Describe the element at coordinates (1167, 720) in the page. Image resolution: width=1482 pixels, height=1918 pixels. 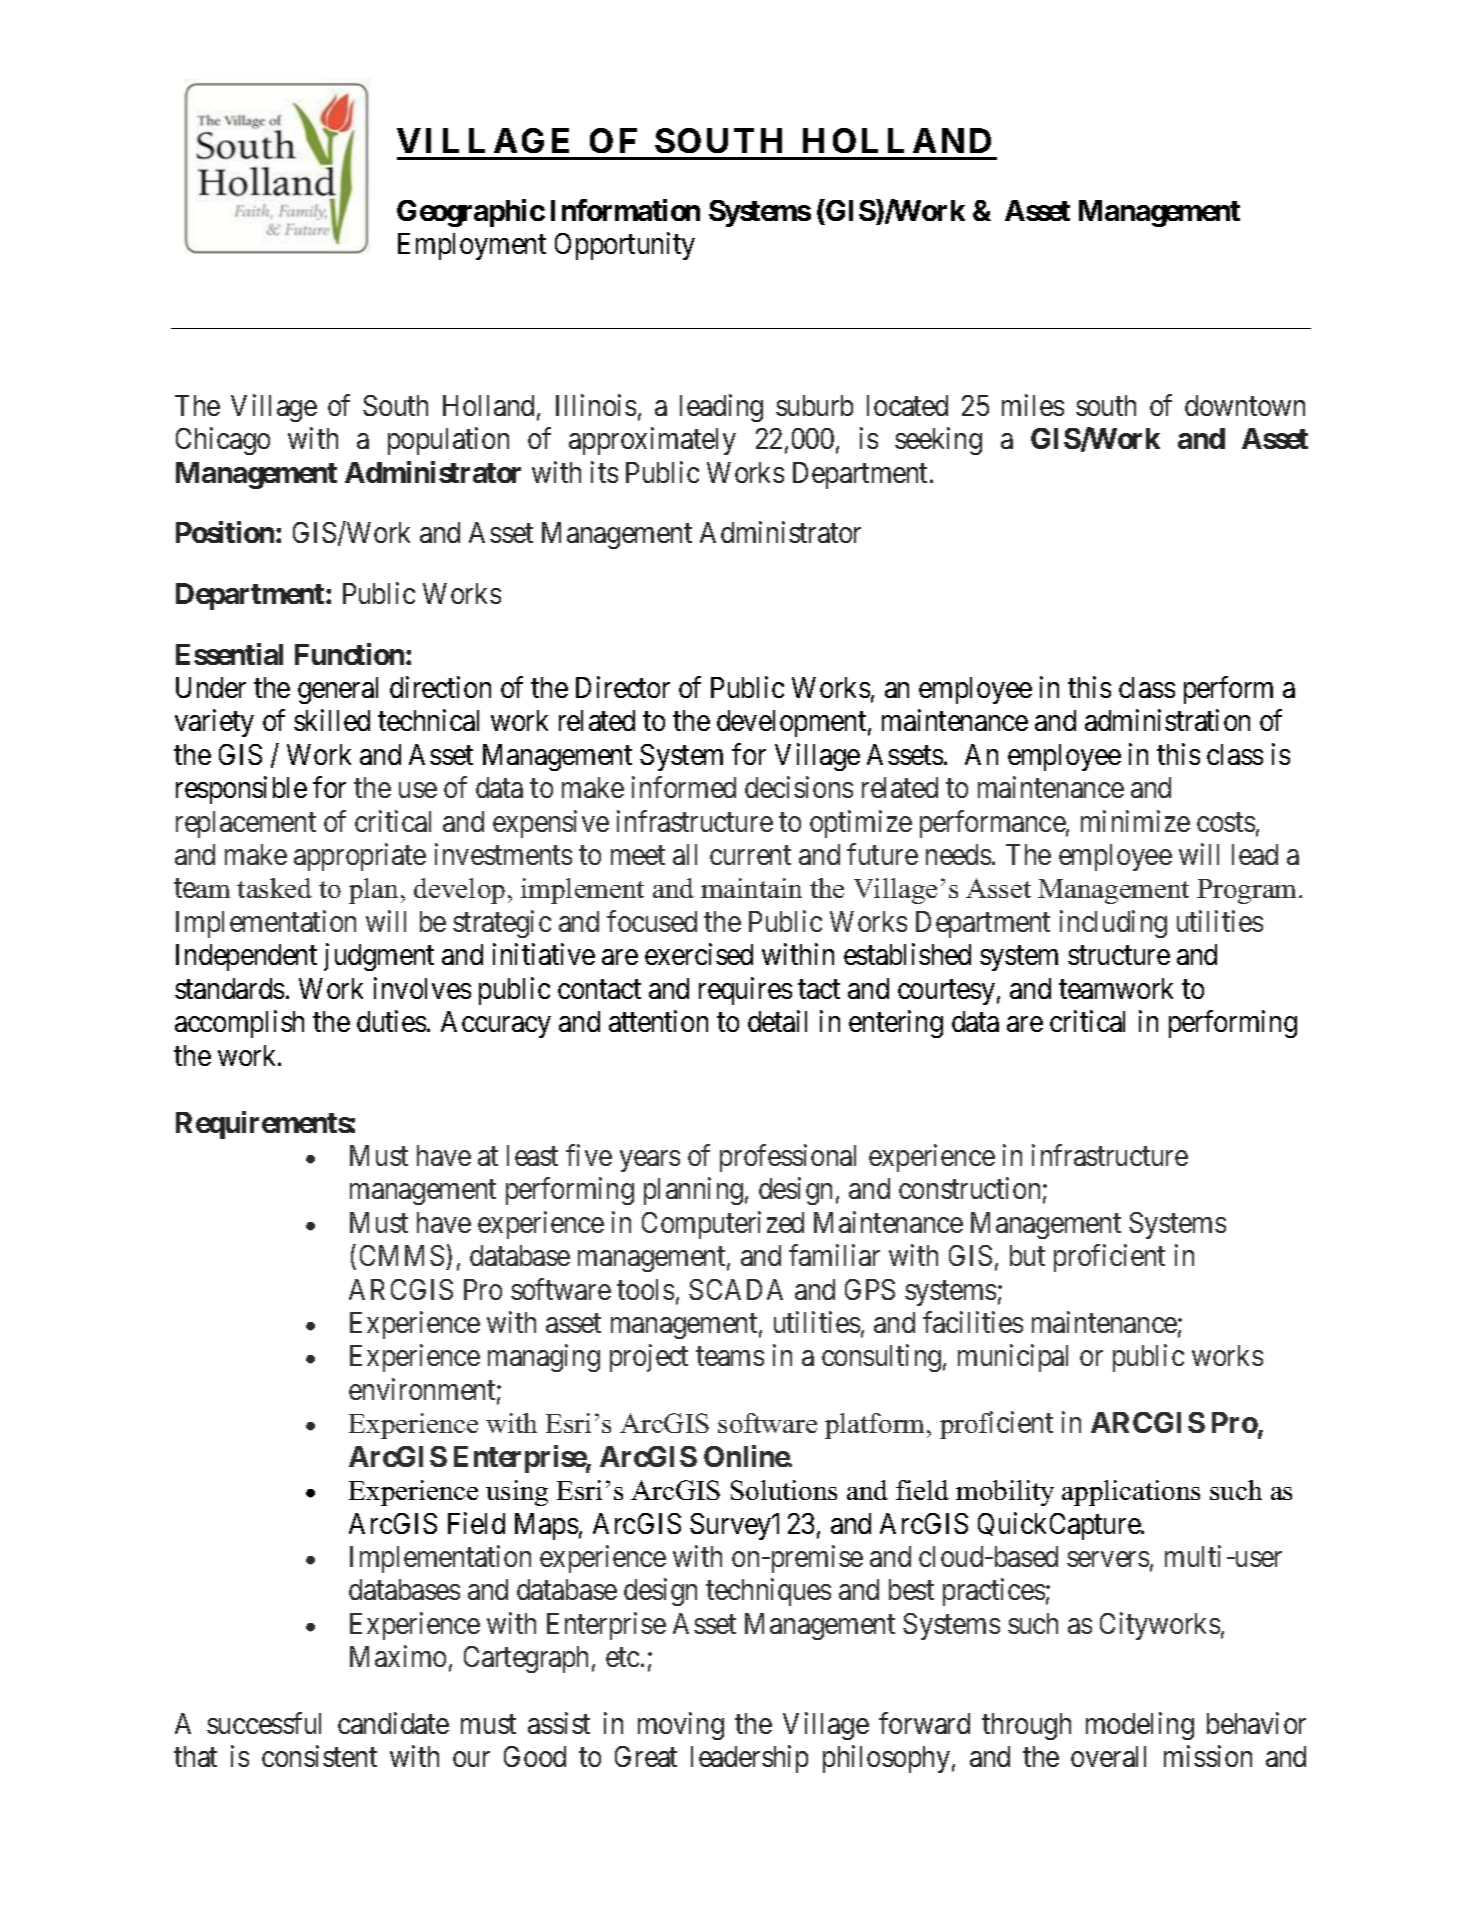
I see `administration` at that location.
